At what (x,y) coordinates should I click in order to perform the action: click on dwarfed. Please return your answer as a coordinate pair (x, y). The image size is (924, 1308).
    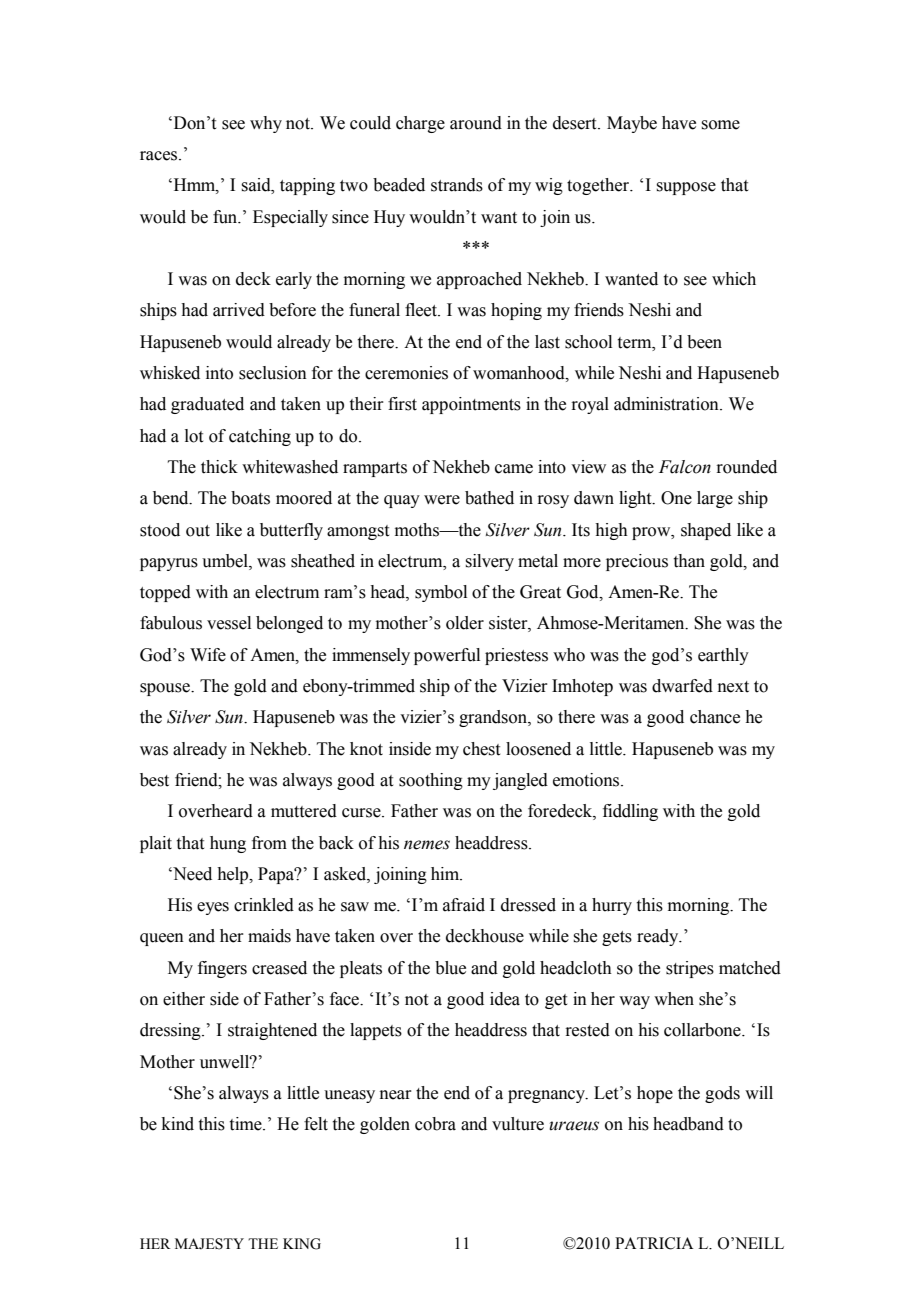
    Looking at the image, I should click on (682, 686).
